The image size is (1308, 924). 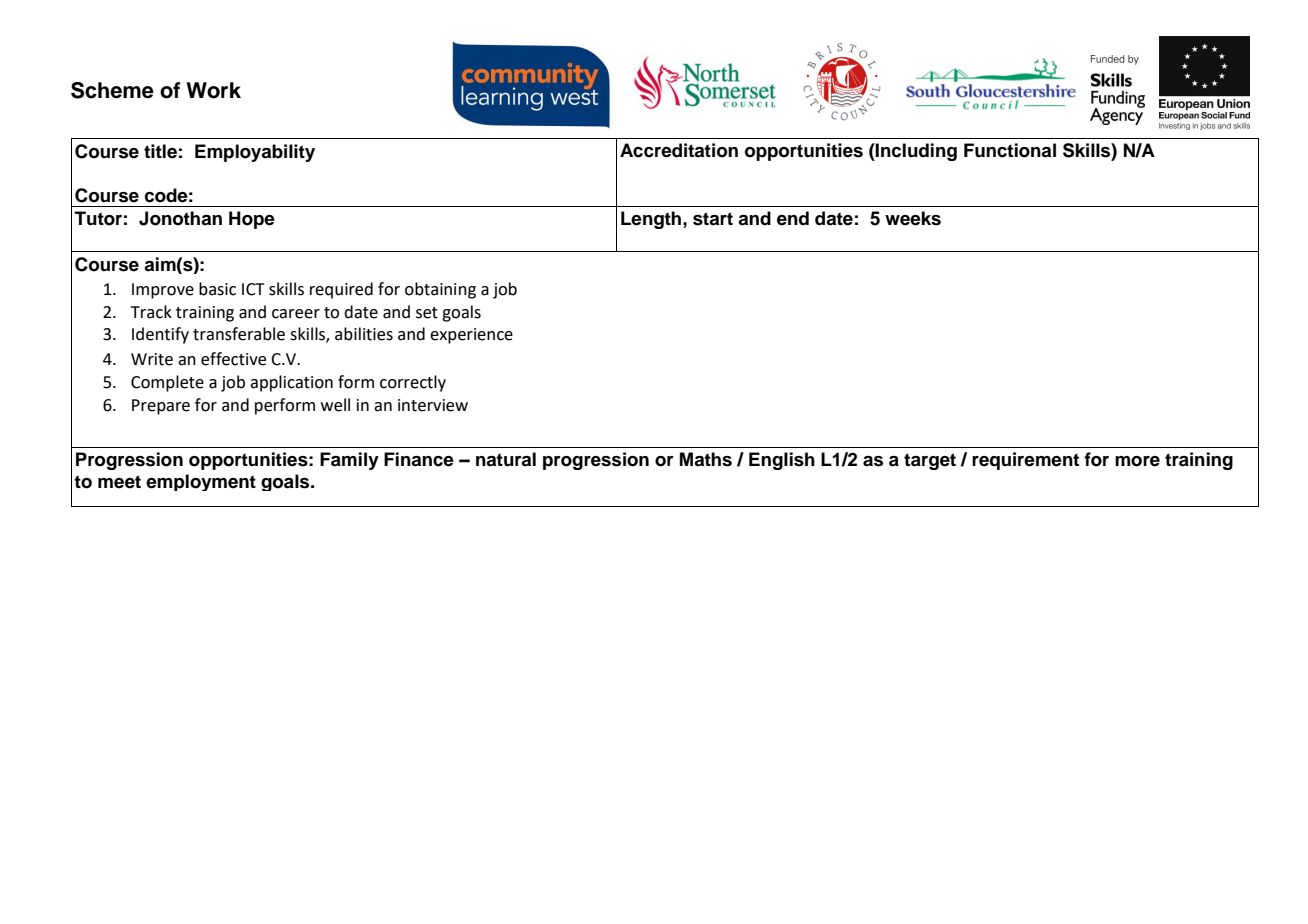 I want to click on obtaining, so click(x=440, y=290).
